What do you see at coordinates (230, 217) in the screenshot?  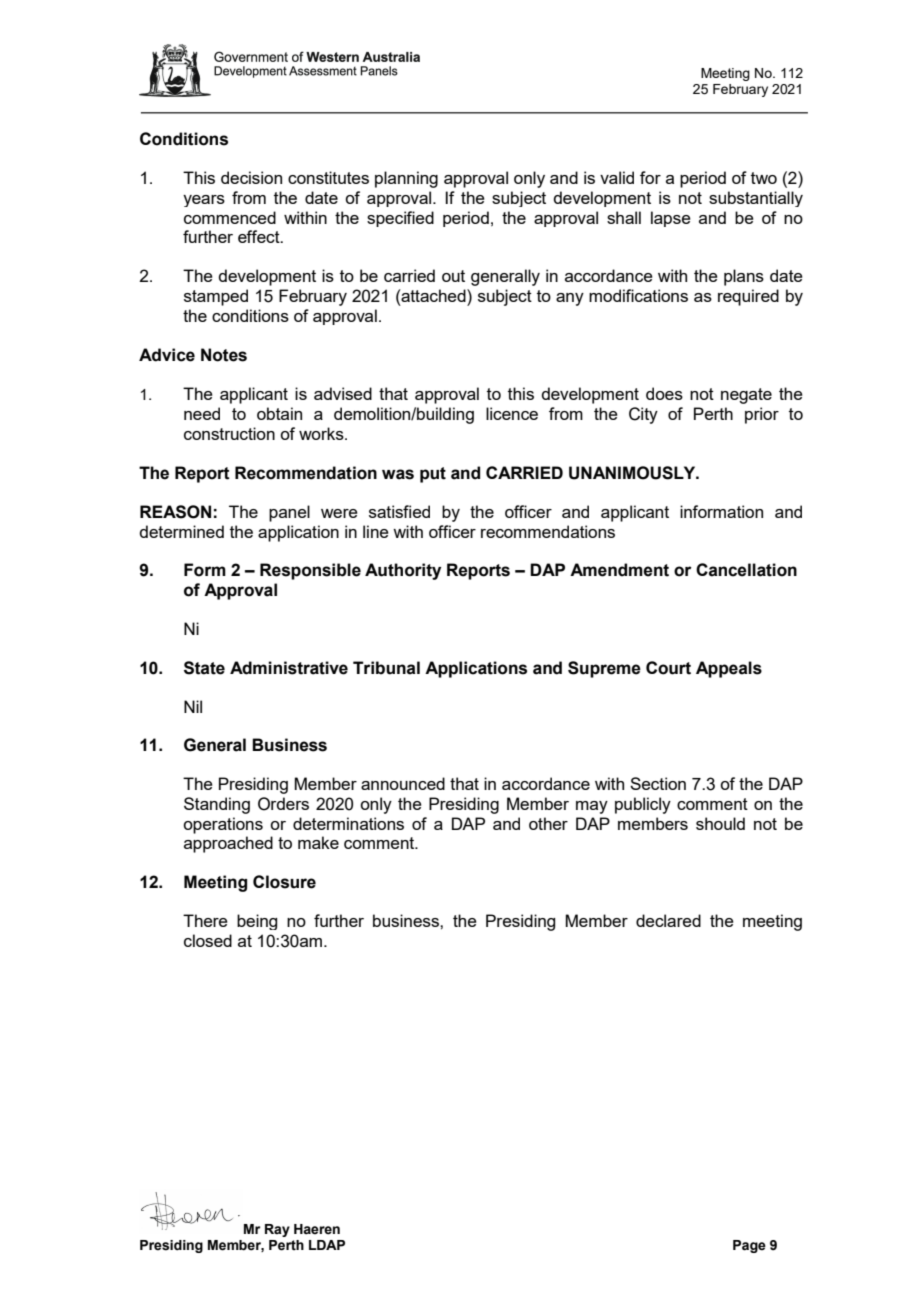 I see `commenced` at bounding box center [230, 217].
